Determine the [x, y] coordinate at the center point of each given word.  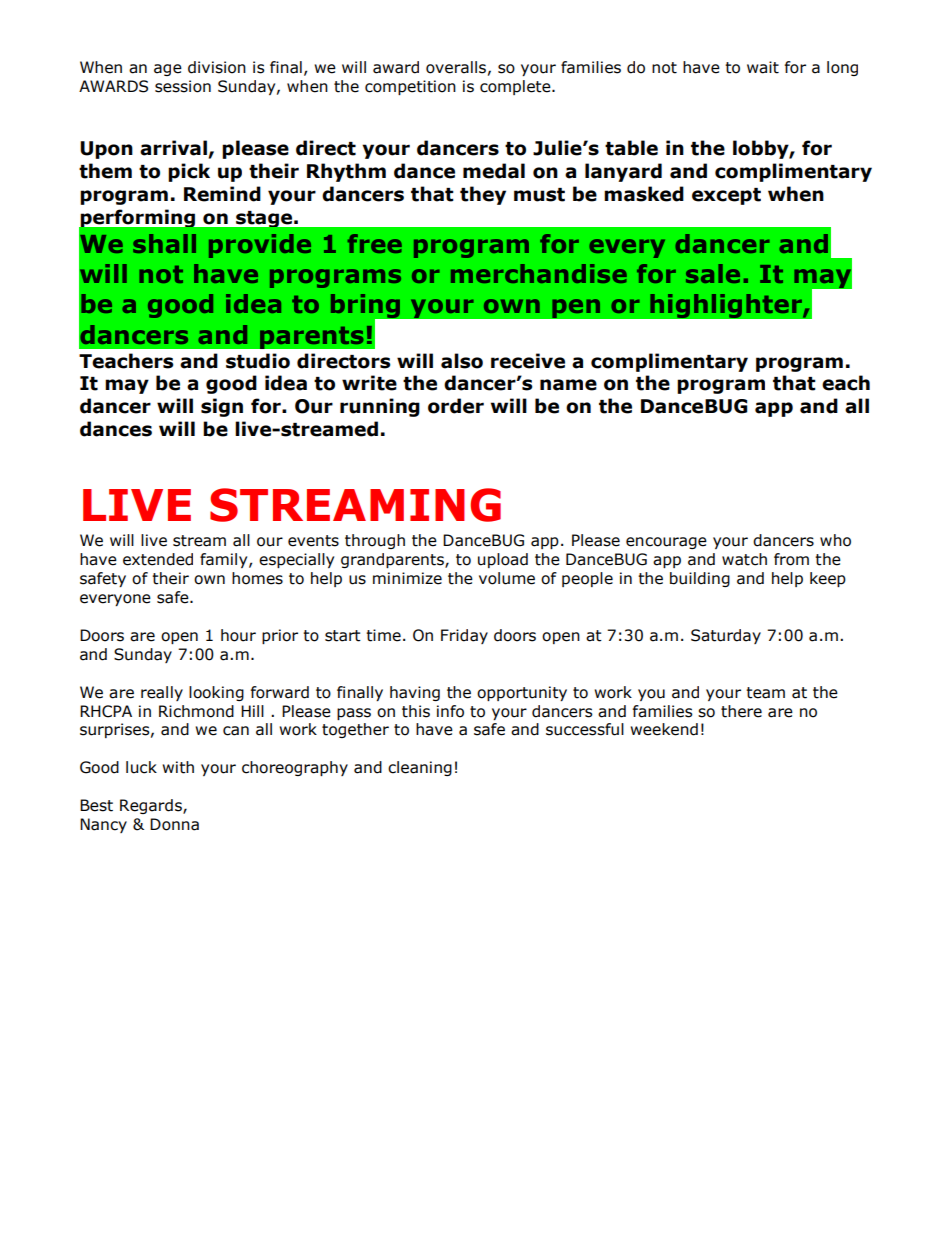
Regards [152, 806]
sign [222, 407]
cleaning [420, 768]
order [456, 406]
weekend [664, 729]
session [183, 86]
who [835, 540]
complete [516, 87]
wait [763, 67]
